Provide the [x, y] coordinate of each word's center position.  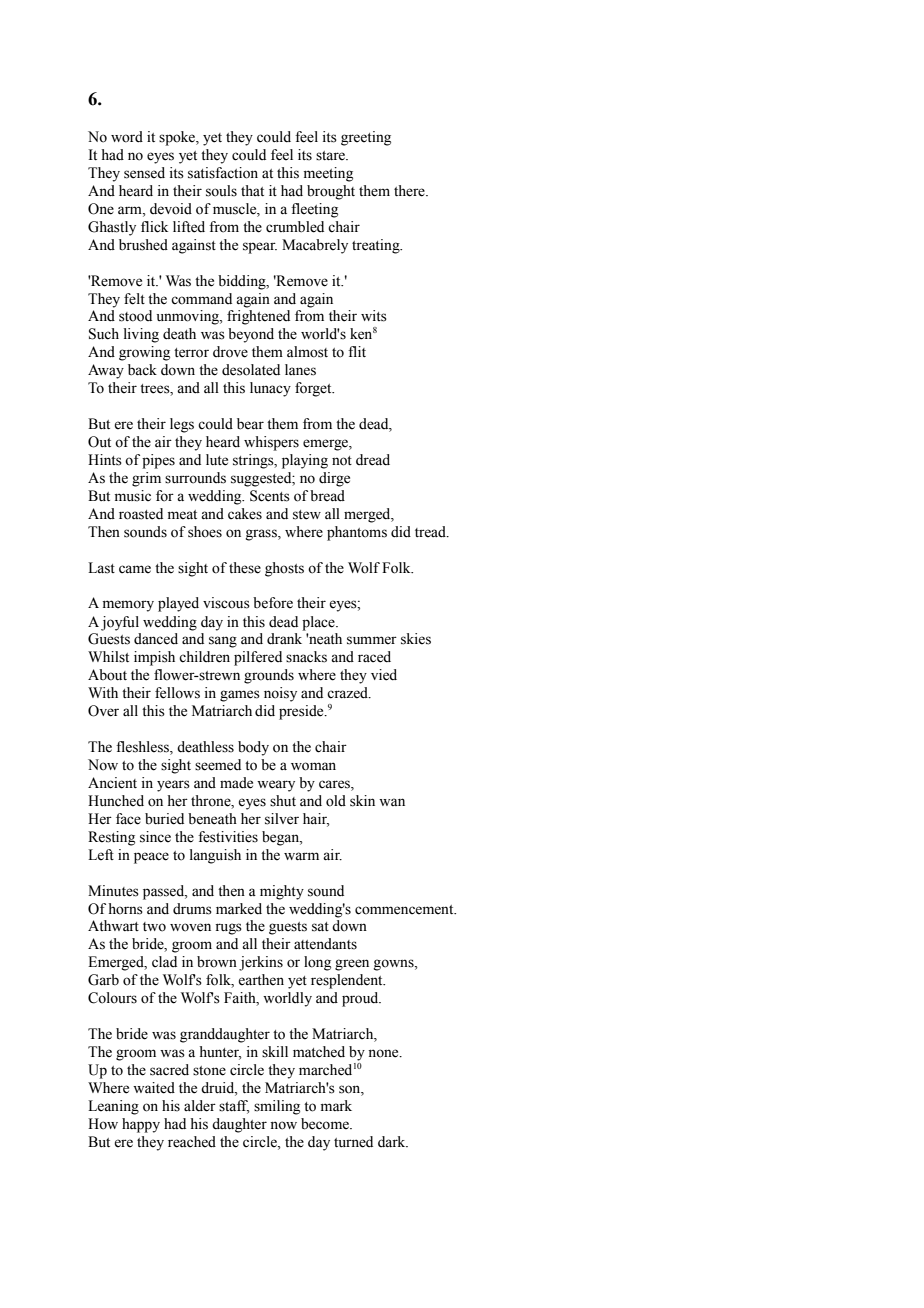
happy [141, 1125]
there [410, 191]
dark [393, 1142]
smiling [277, 1107]
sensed [144, 173]
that [252, 190]
